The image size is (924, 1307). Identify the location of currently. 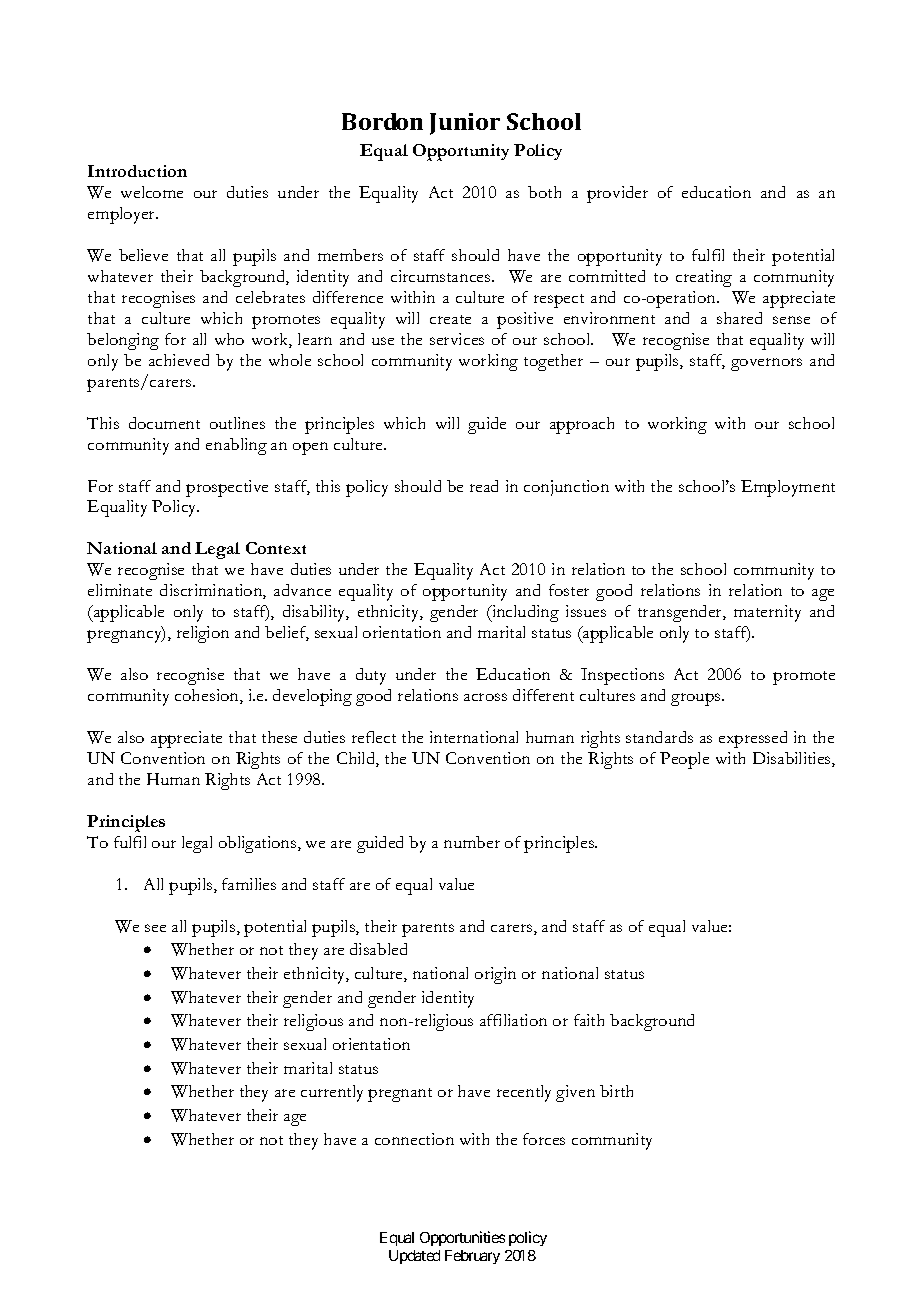
(332, 1093).
